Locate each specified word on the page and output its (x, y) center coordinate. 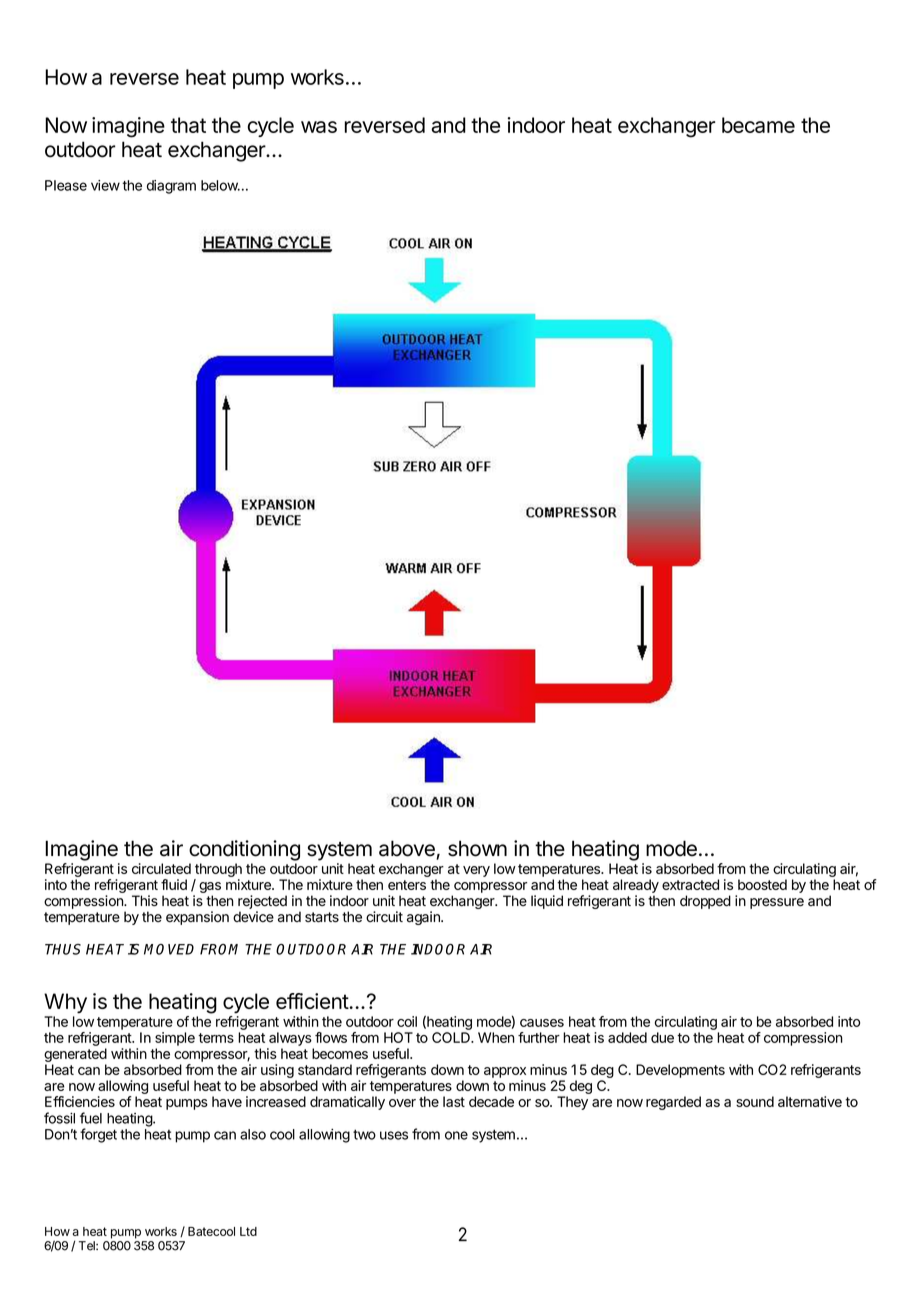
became (758, 125)
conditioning (244, 850)
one (456, 1135)
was (319, 127)
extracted (690, 884)
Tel (88, 1246)
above (407, 848)
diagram (171, 187)
